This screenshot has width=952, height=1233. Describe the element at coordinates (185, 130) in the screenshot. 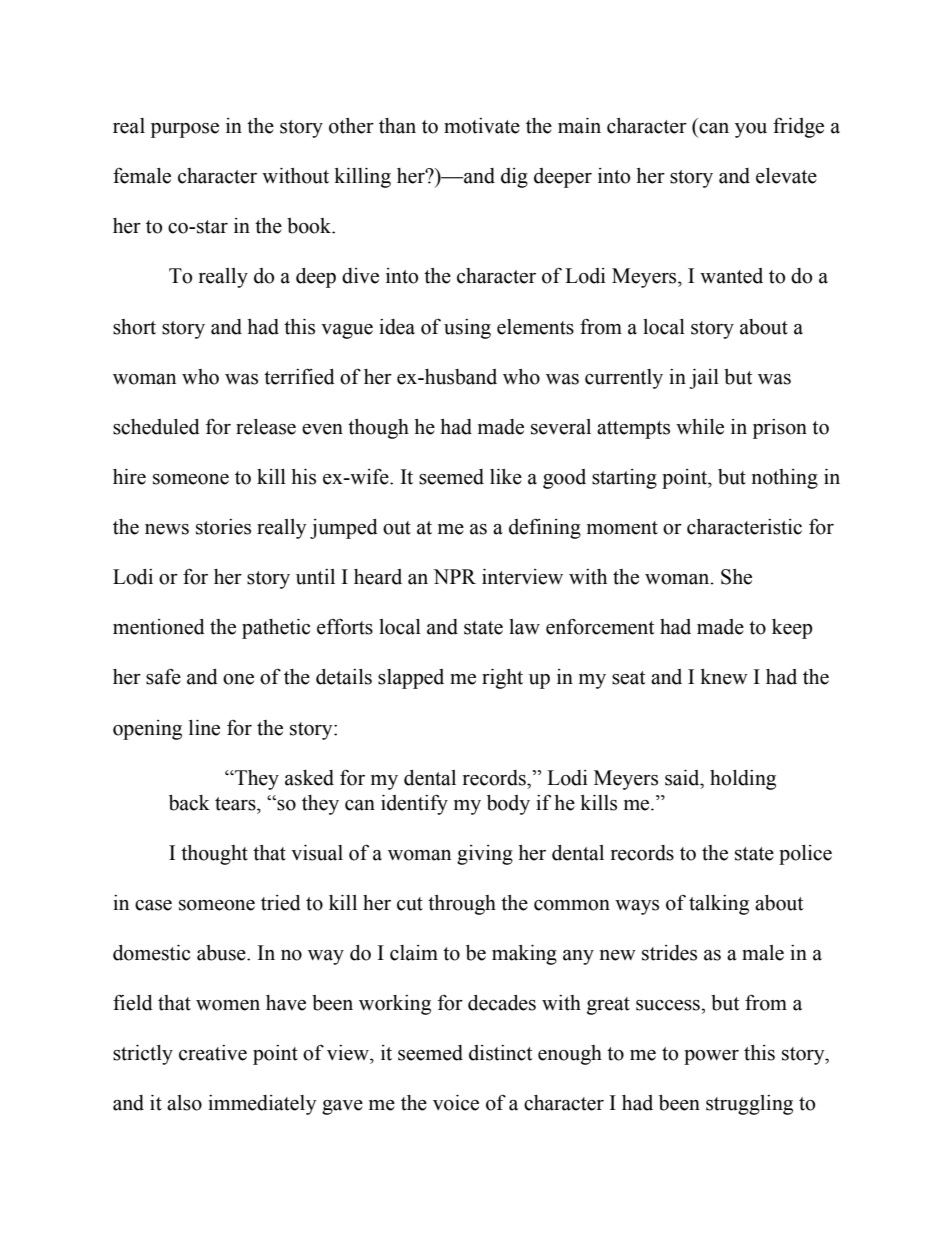

I see `purpose` at that location.
